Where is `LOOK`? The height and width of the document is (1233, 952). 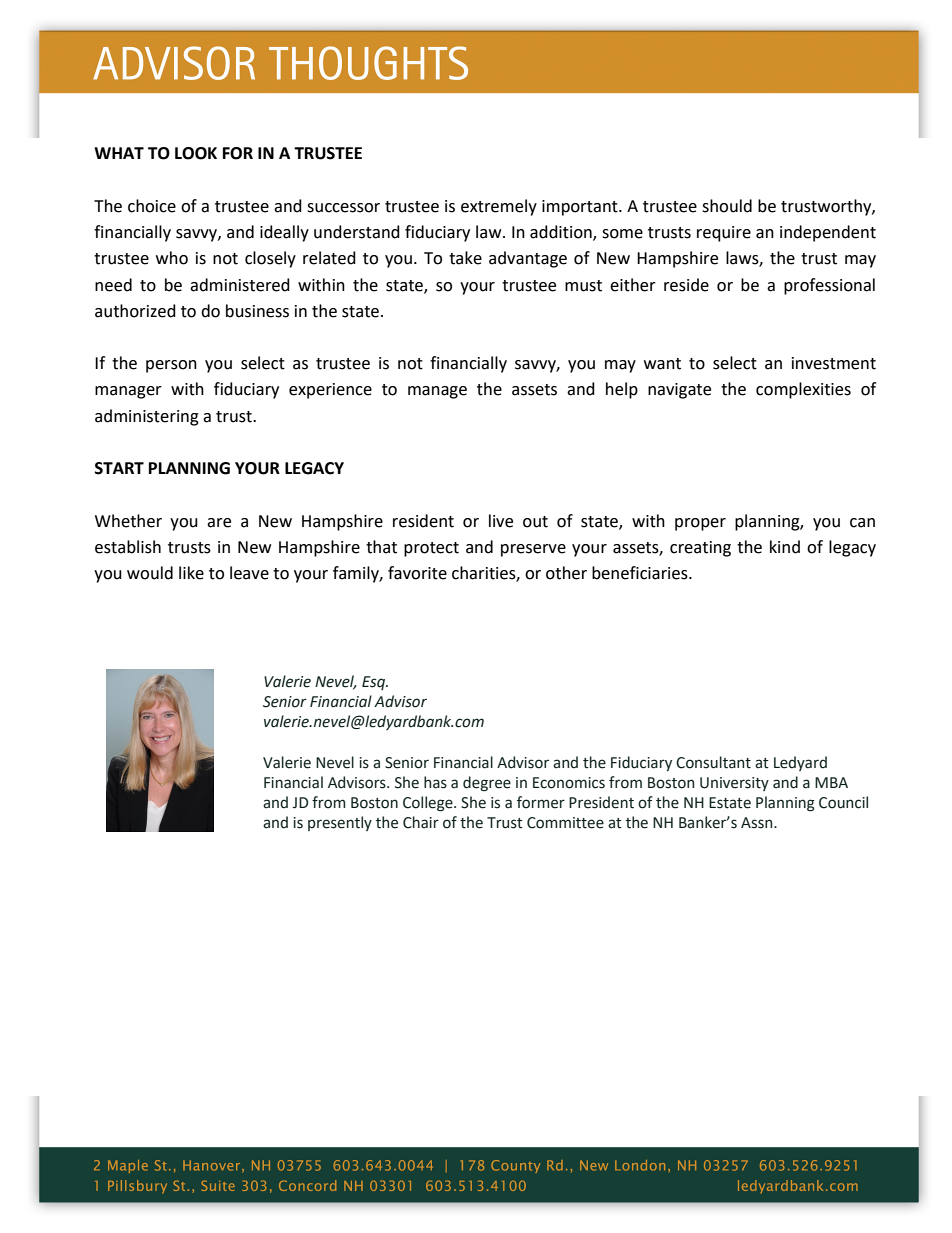
LOOK is located at coordinates (196, 153).
